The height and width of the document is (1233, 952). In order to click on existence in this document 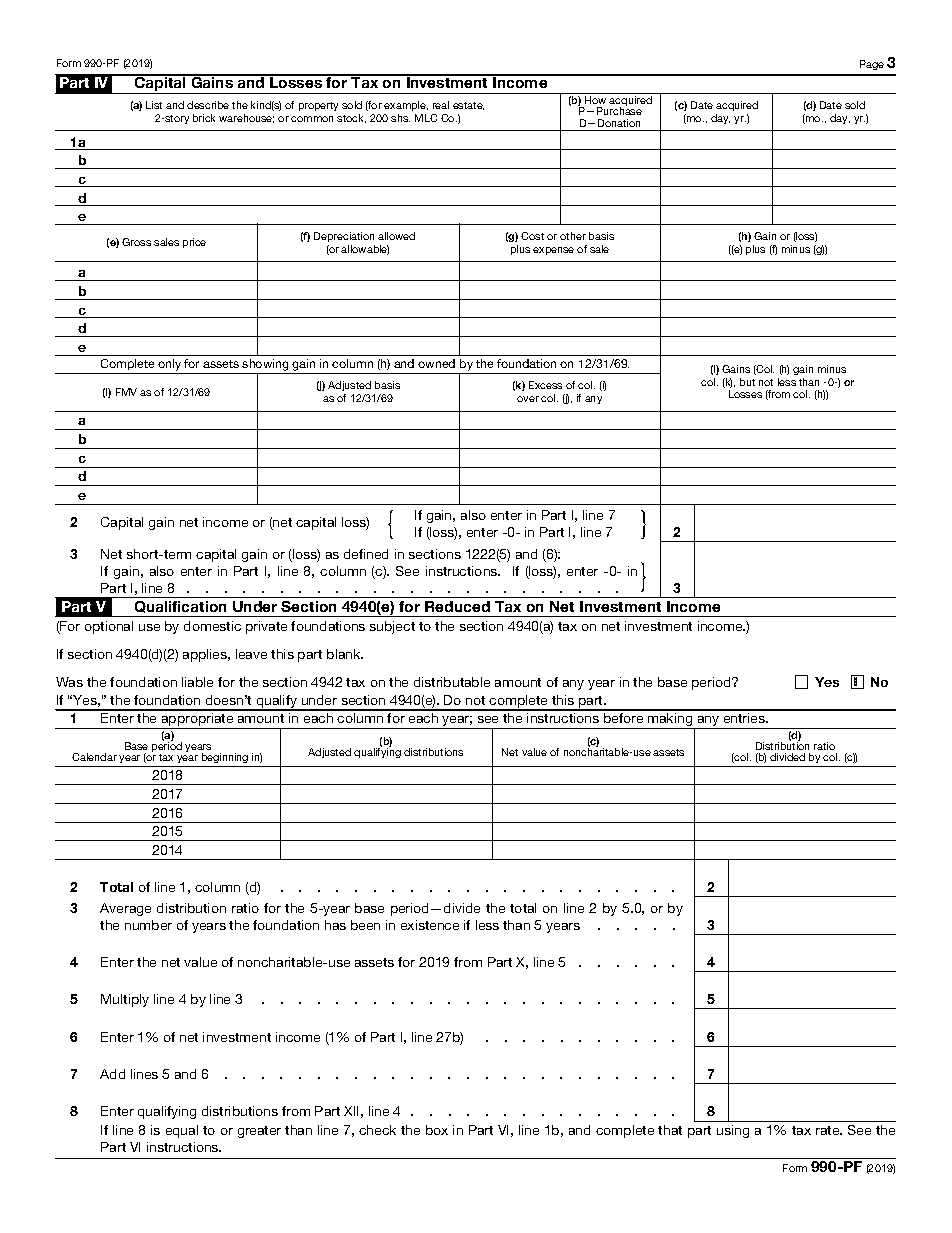, I will do `click(430, 925)`.
